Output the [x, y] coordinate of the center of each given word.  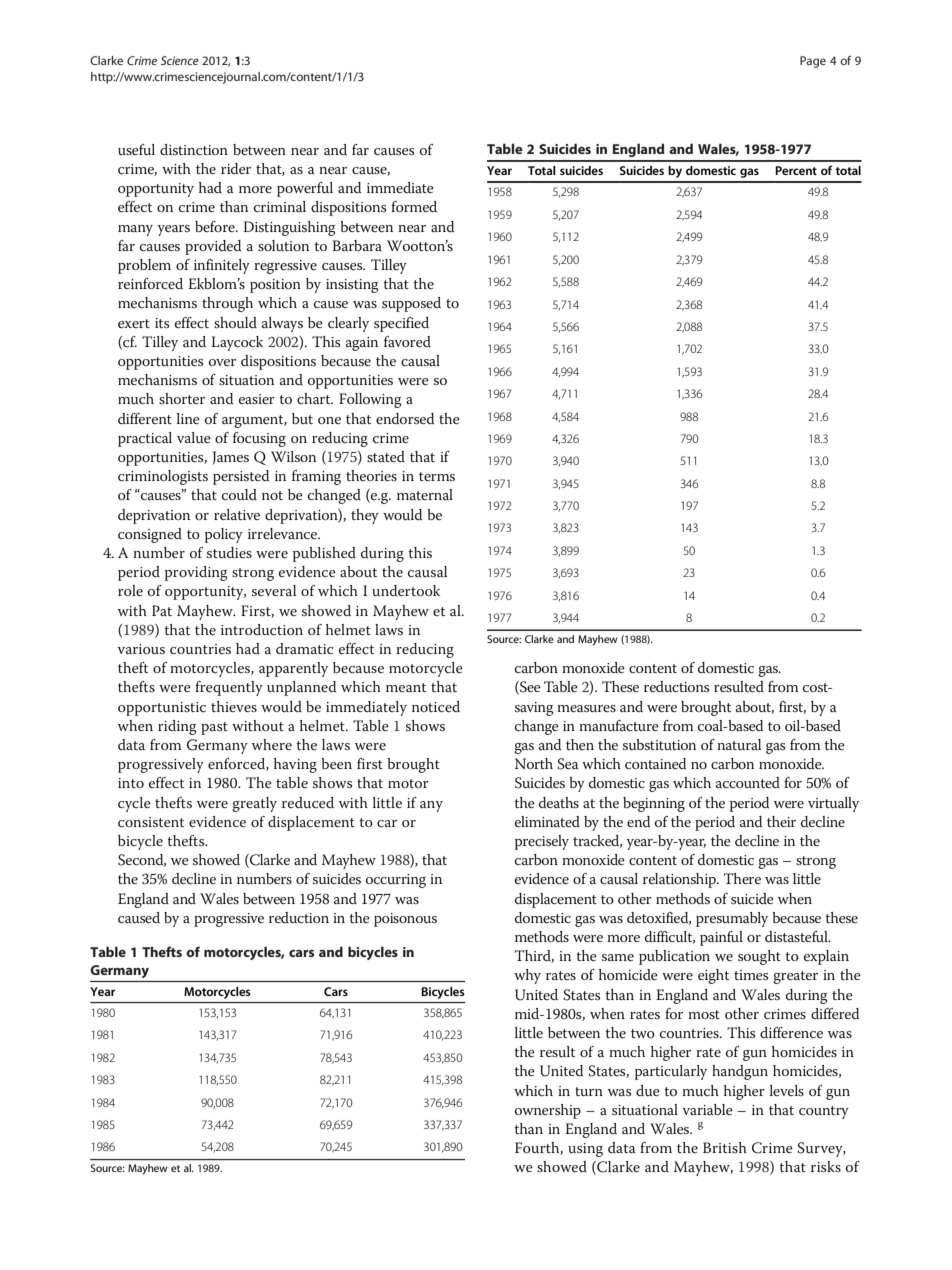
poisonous [405, 920]
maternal [425, 494]
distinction [194, 149]
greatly [254, 804]
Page [813, 62]
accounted [748, 782]
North [534, 763]
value [194, 437]
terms [437, 476]
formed [414, 206]
